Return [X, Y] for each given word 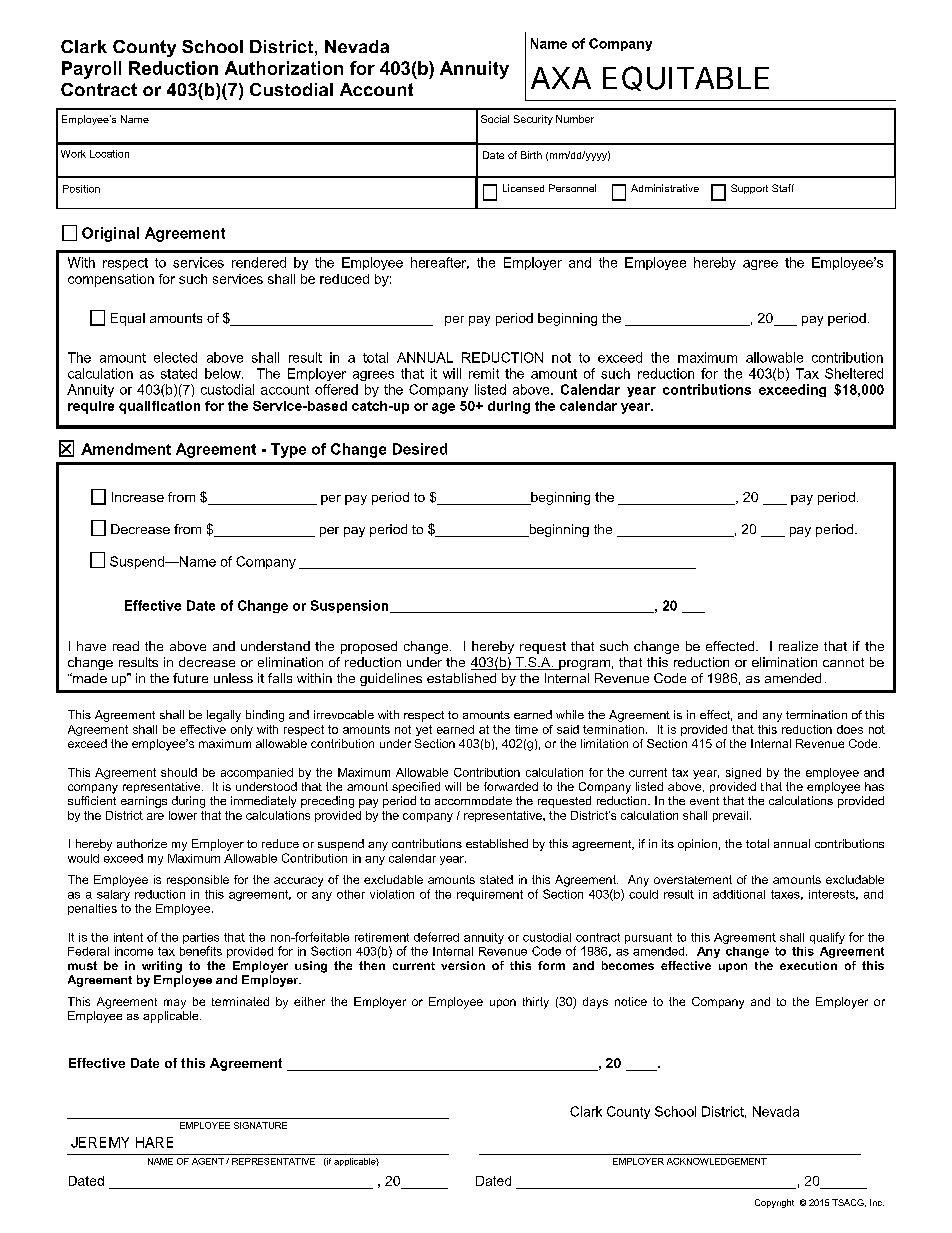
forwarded [511, 786]
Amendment [126, 449]
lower [183, 815]
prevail [730, 816]
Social [495, 119]
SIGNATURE [260, 1125]
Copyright [774, 1203]
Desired [420, 449]
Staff [783, 188]
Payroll [91, 70]
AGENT [208, 1161]
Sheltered [854, 373]
